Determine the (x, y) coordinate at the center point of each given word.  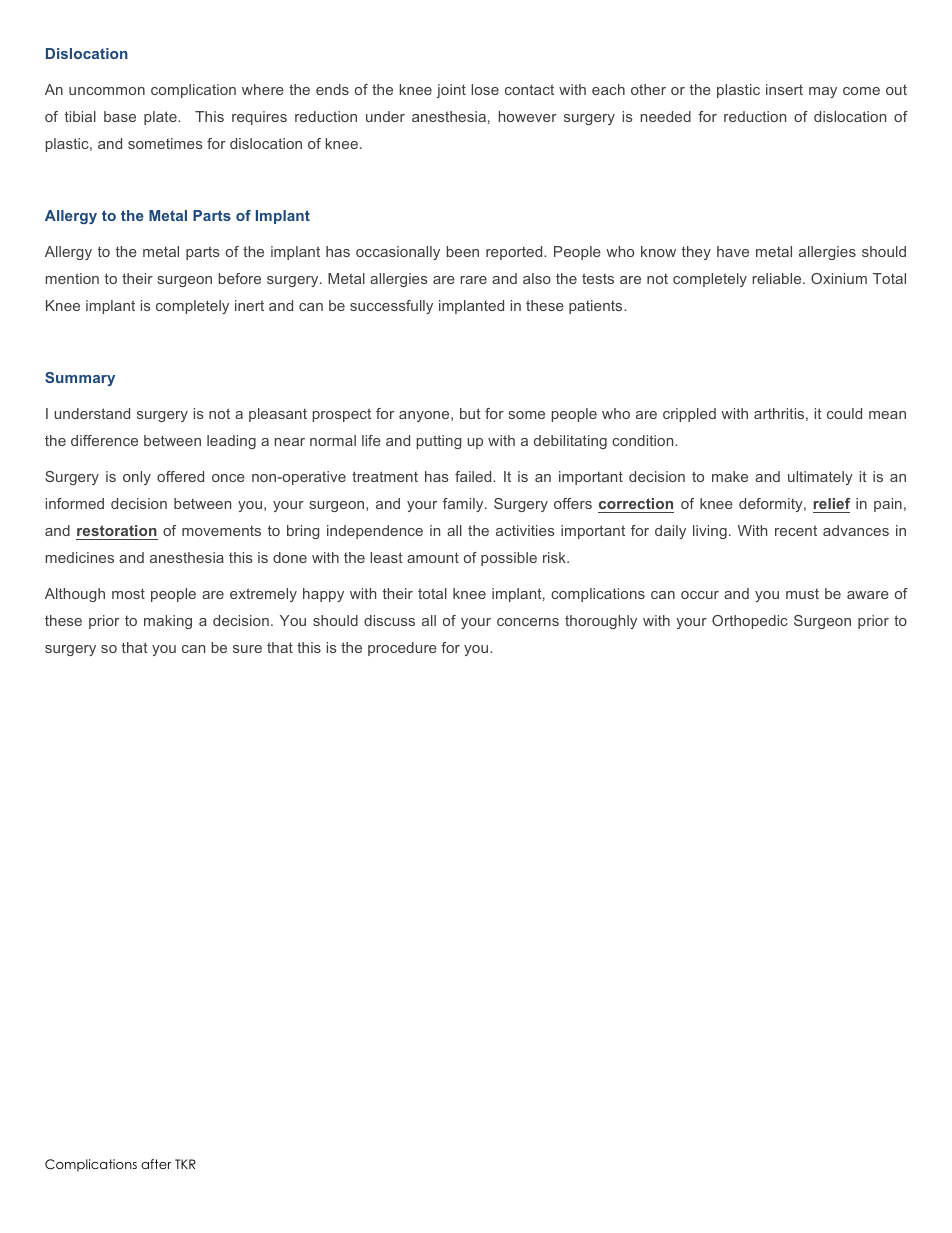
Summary (80, 379)
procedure (402, 649)
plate (161, 118)
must (802, 594)
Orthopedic (750, 622)
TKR (185, 1164)
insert (784, 89)
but (470, 413)
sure (247, 649)
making (168, 622)
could (844, 413)
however (528, 116)
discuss (389, 620)
